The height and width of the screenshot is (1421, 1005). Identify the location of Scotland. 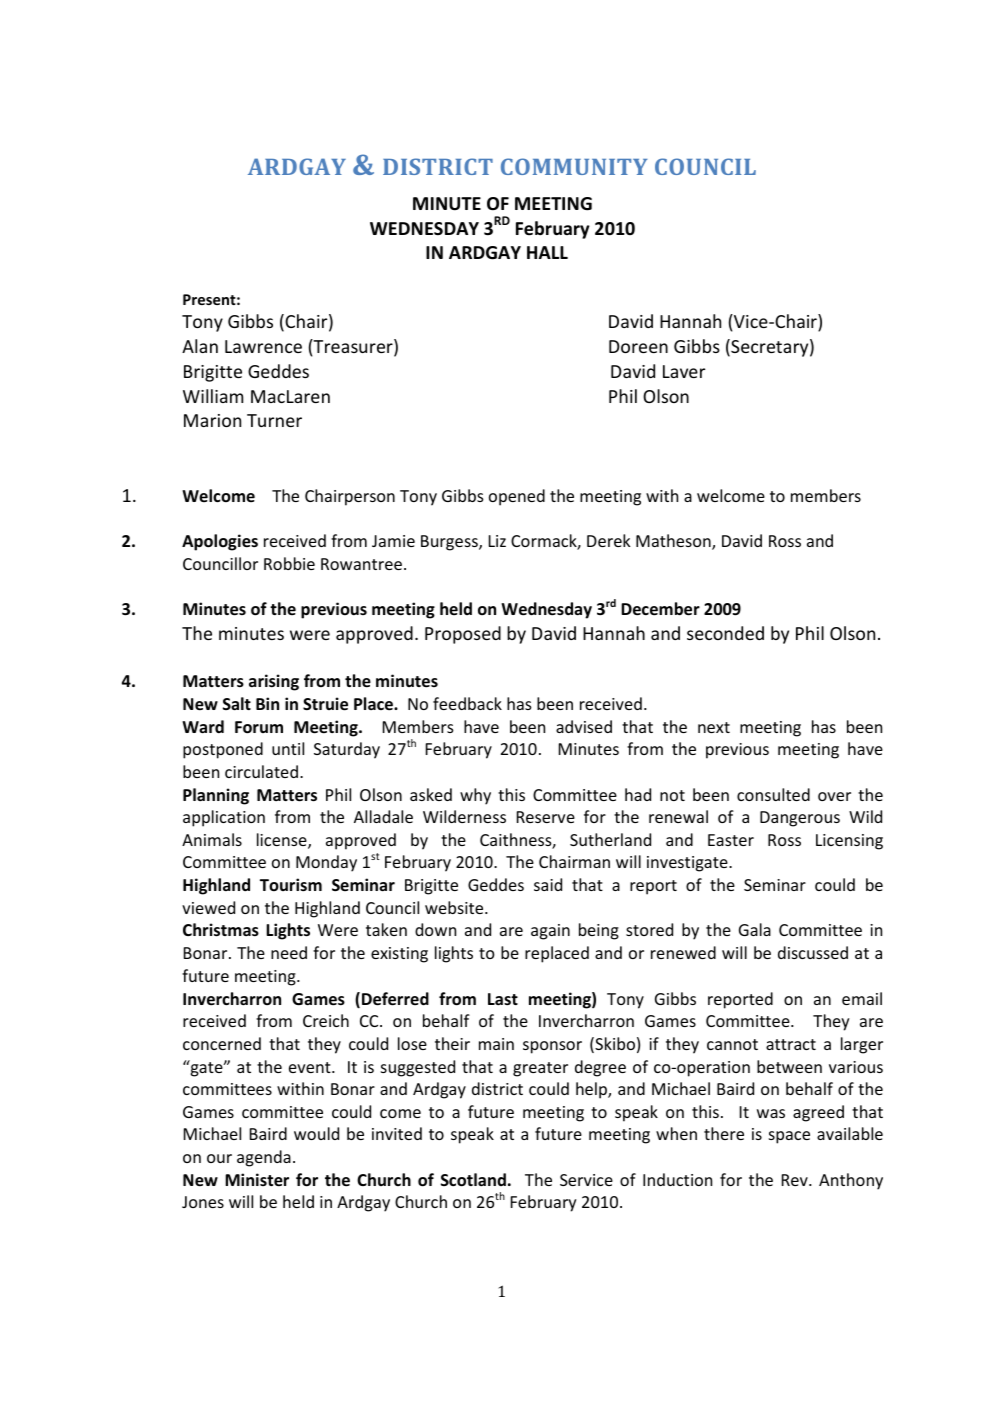
(473, 1180).
